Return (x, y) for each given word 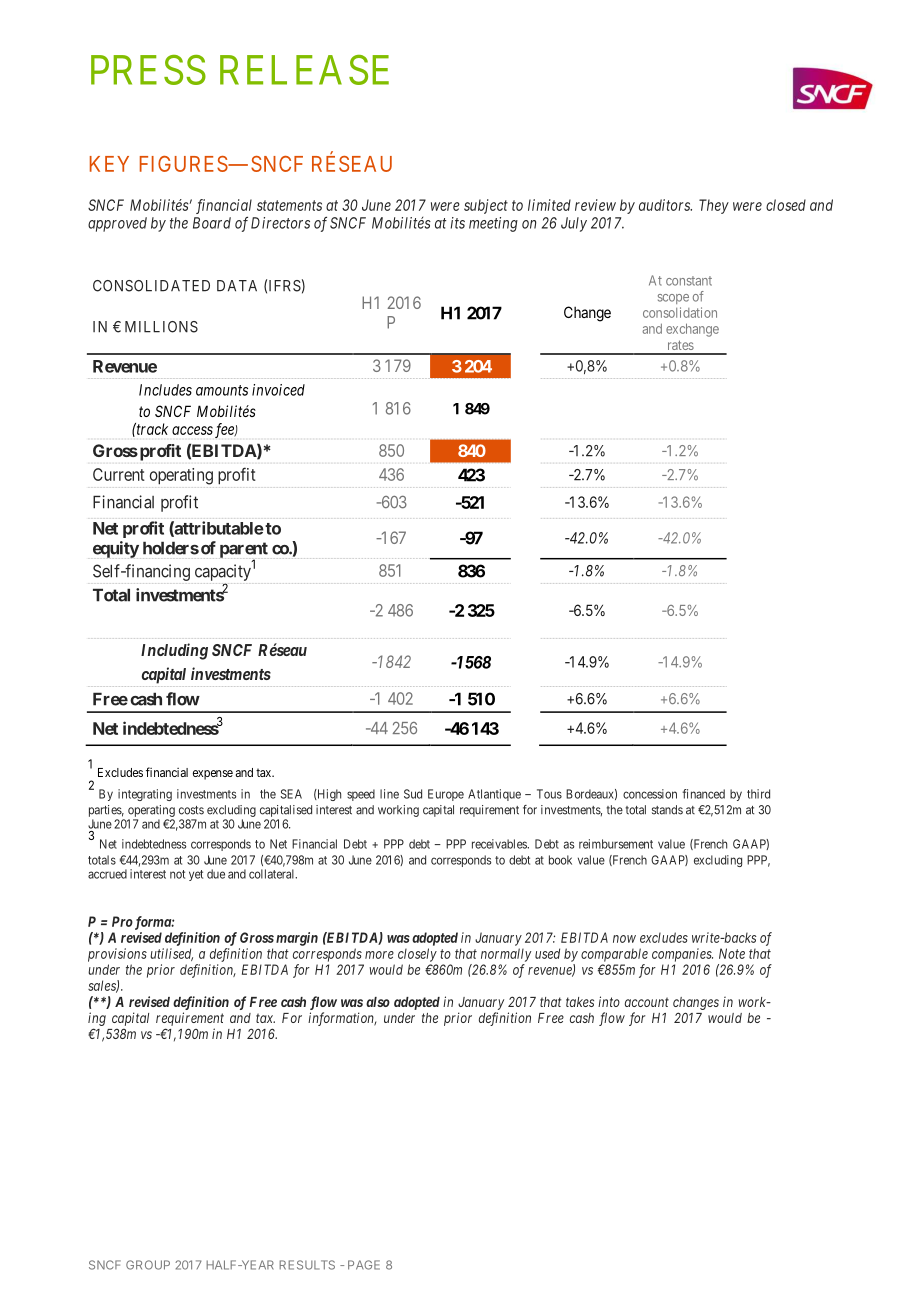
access (192, 430)
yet (196, 875)
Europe (446, 795)
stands (667, 810)
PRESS (148, 70)
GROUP (148, 1265)
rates (681, 345)
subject (486, 206)
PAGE (364, 1265)
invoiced (278, 390)
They (714, 206)
